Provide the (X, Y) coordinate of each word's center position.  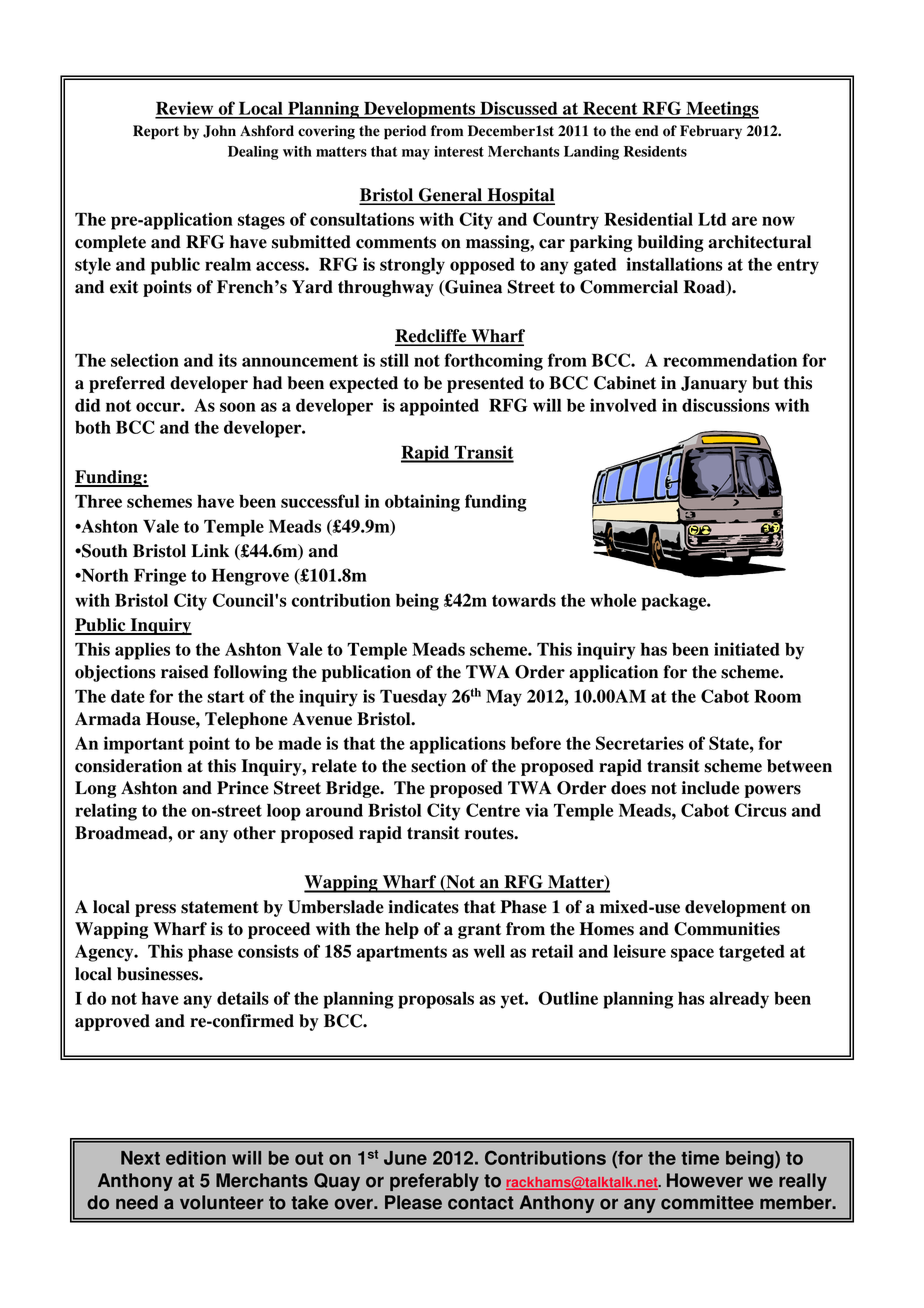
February (711, 132)
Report (156, 132)
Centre (493, 810)
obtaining (422, 503)
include (710, 788)
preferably (434, 1182)
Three (98, 501)
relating (106, 812)
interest (459, 151)
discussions (726, 405)
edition (196, 1158)
